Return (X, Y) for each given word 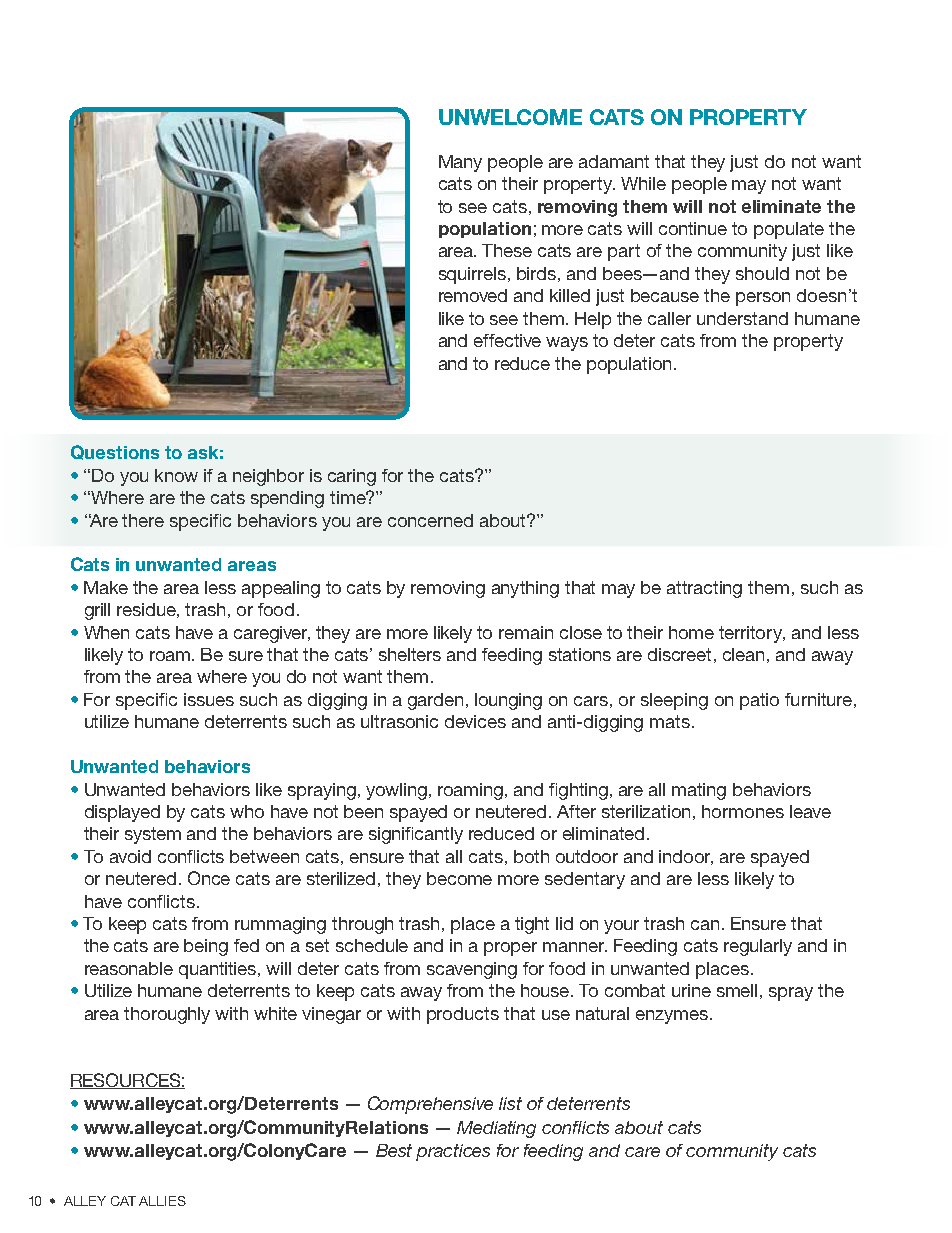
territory (752, 634)
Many (460, 163)
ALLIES (162, 1201)
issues (209, 699)
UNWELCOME (510, 117)
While (643, 183)
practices (453, 1152)
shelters (410, 654)
